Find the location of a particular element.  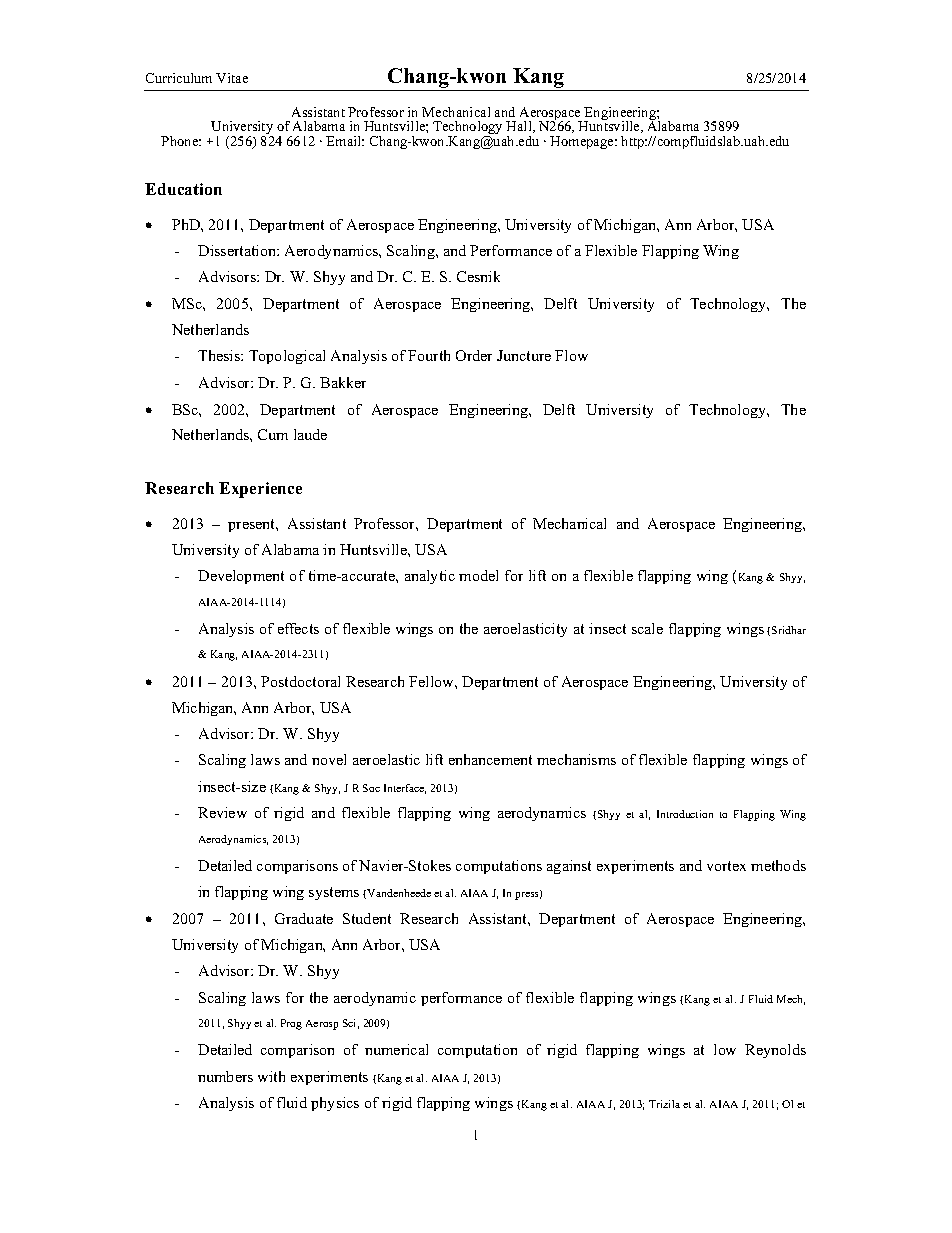

with is located at coordinates (271, 1076).
